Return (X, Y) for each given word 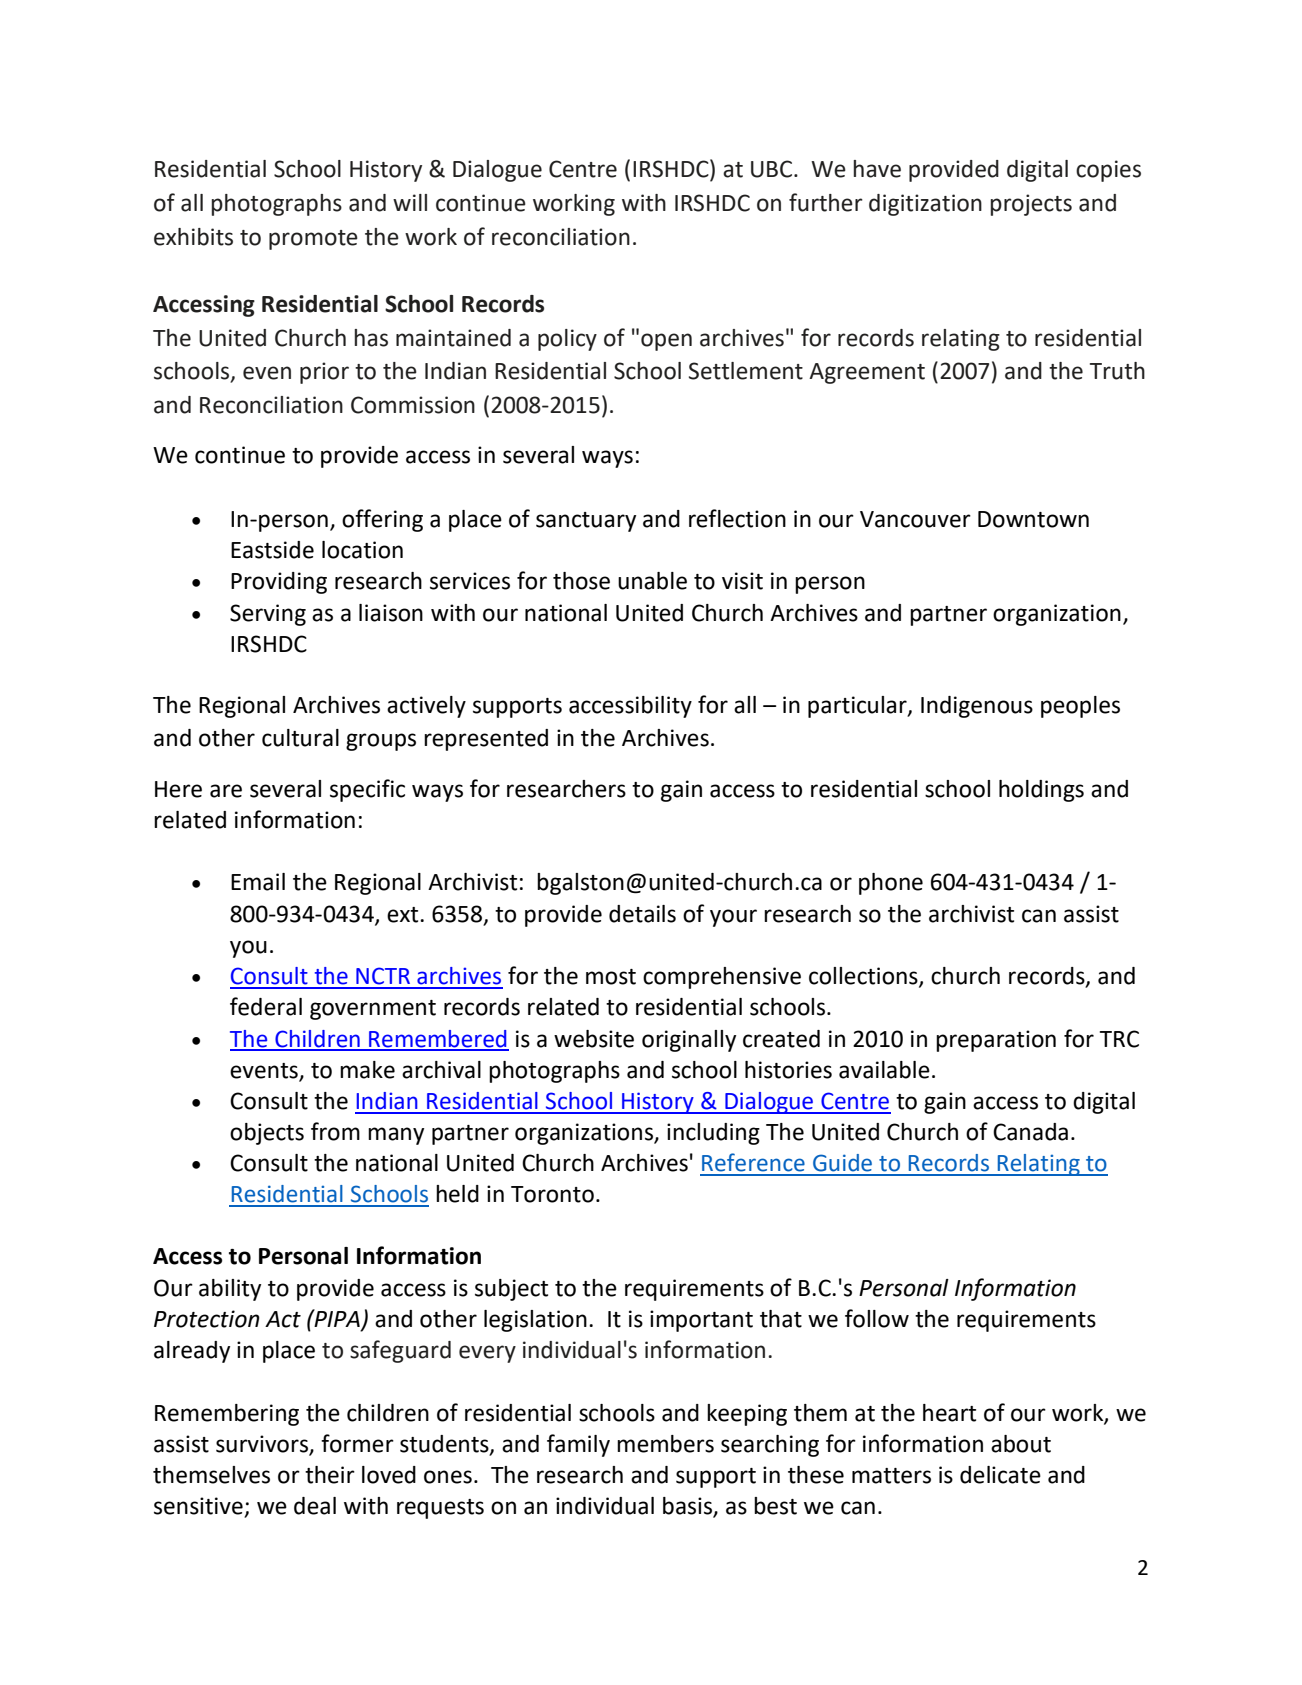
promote (313, 240)
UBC (773, 169)
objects (267, 1134)
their (330, 1475)
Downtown (1033, 519)
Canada (1030, 1132)
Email (258, 882)
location (362, 550)
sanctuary (586, 522)
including (713, 1134)
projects (1031, 205)
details (642, 914)
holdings (1041, 791)
